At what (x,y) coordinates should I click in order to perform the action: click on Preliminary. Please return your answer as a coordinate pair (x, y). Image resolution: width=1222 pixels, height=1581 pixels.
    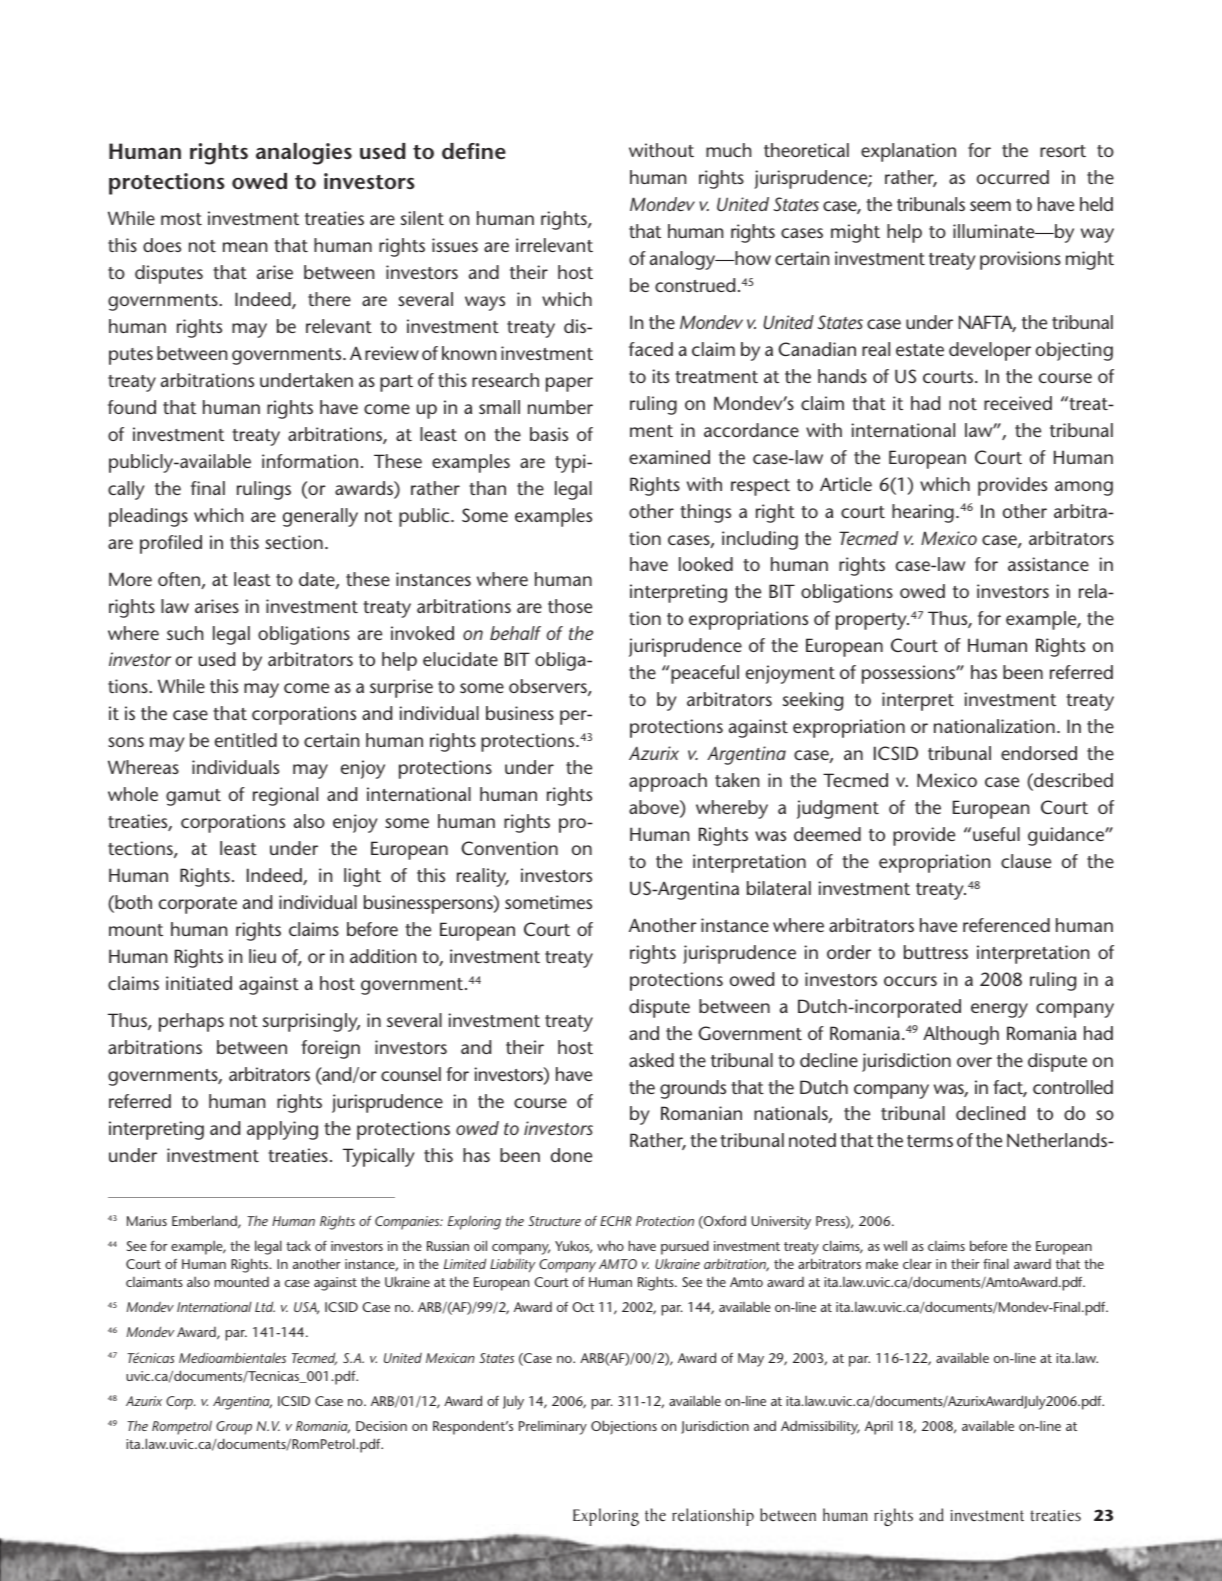
    Looking at the image, I should click on (553, 1428).
